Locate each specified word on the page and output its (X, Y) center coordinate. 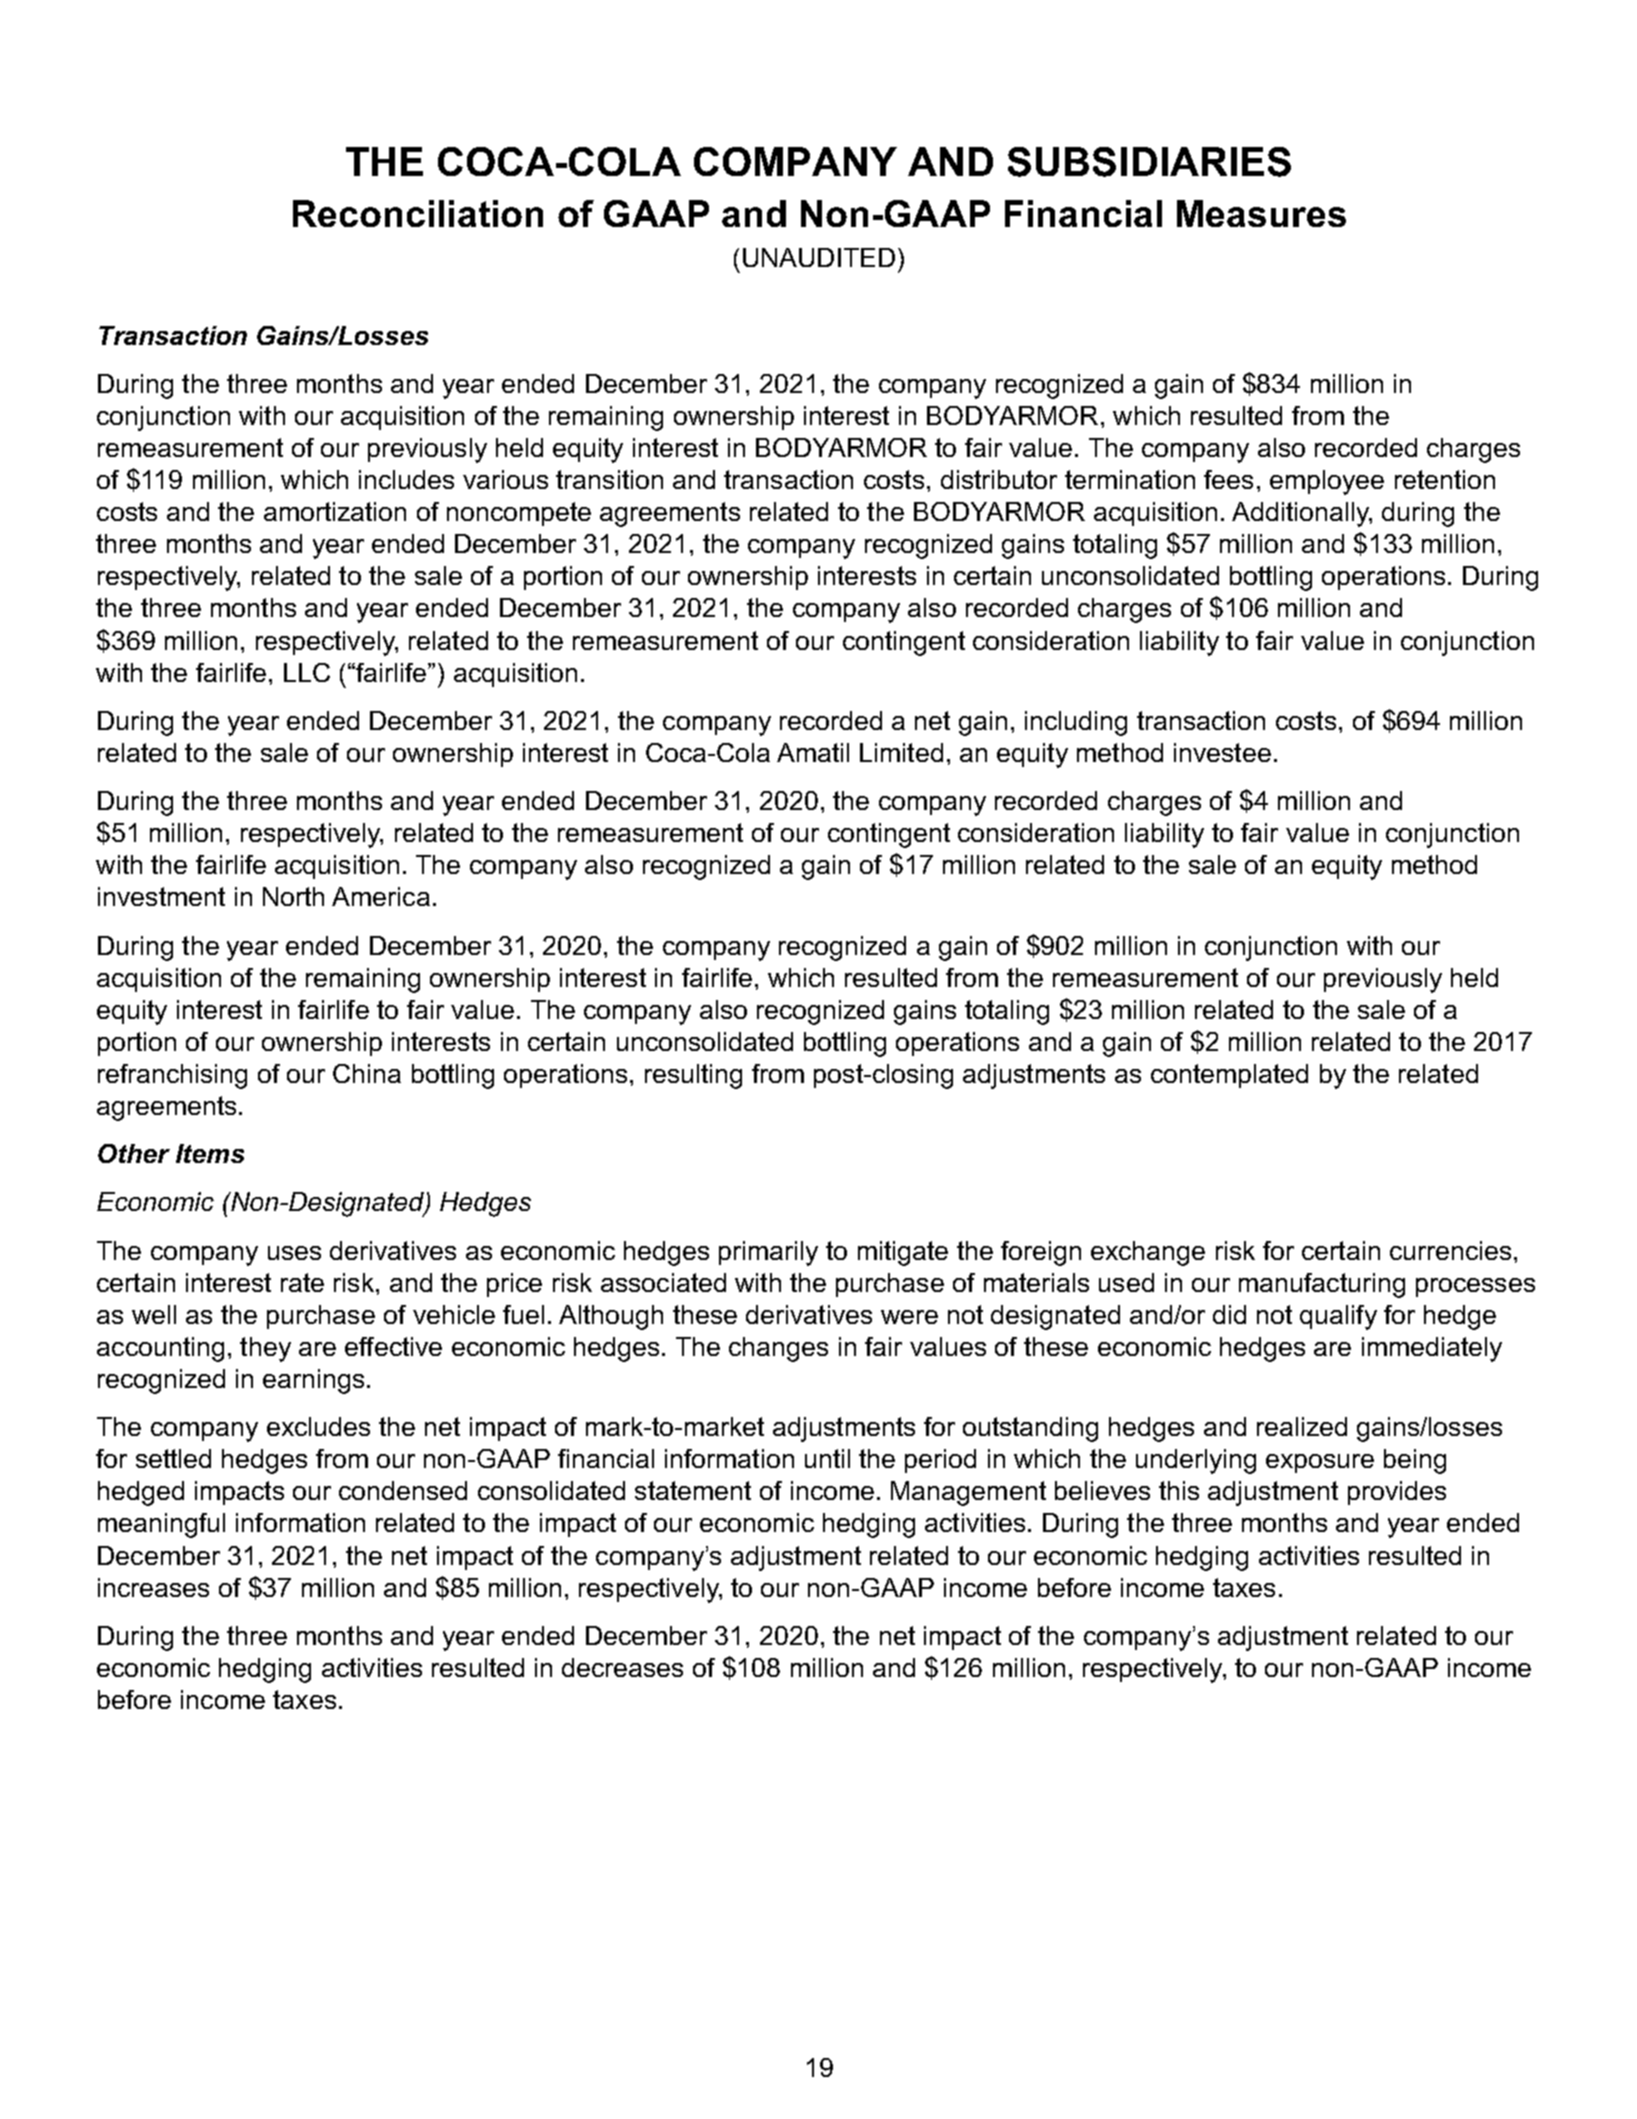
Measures (1261, 213)
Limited (901, 752)
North (293, 896)
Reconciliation (418, 213)
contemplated (1229, 1076)
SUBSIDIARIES (1149, 162)
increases (153, 1587)
